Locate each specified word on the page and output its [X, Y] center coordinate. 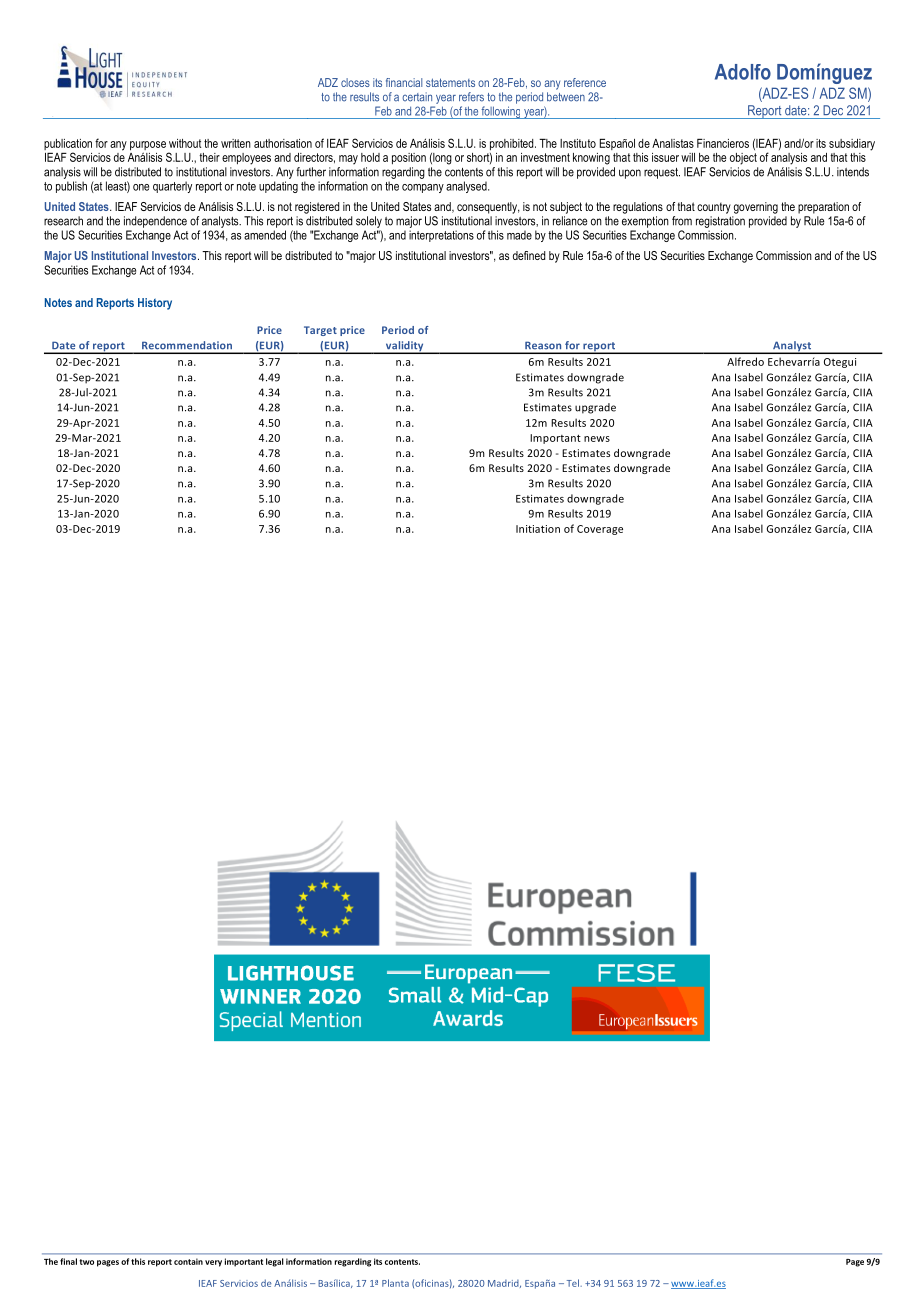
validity [404, 347]
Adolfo [743, 72]
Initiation [538, 529]
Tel [573, 1283]
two [86, 1262]
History [155, 304]
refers [471, 97]
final [68, 1261]
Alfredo [745, 361]
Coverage [600, 530]
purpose [148, 147]
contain [188, 1261]
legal [275, 1262]
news [597, 439]
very [213, 1263]
